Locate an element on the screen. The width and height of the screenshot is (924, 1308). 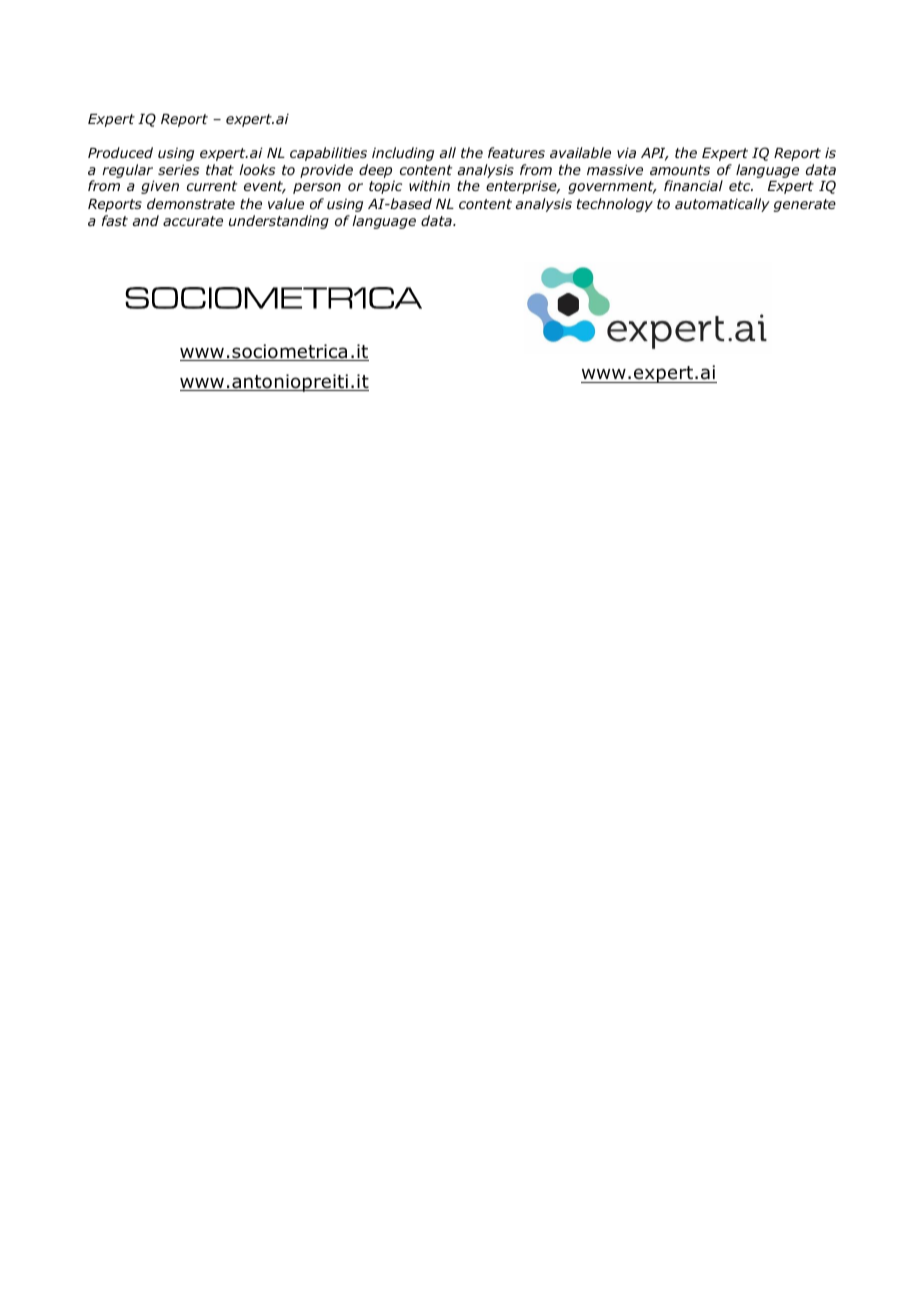
current is located at coordinates (212, 186).
